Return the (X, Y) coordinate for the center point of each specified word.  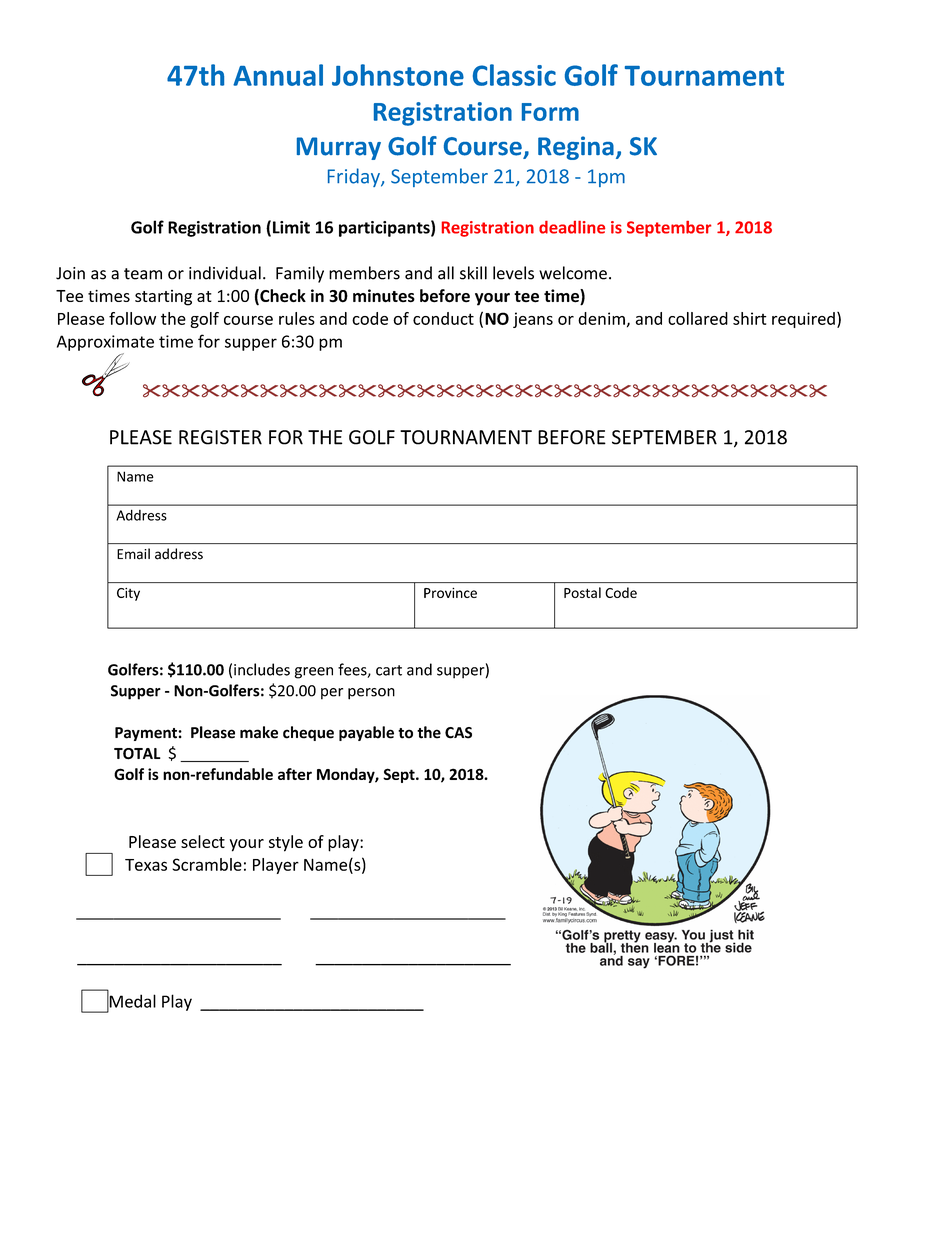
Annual (278, 75)
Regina (576, 148)
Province (450, 593)
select (203, 841)
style (286, 843)
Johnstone (398, 75)
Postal (582, 592)
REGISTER (220, 437)
